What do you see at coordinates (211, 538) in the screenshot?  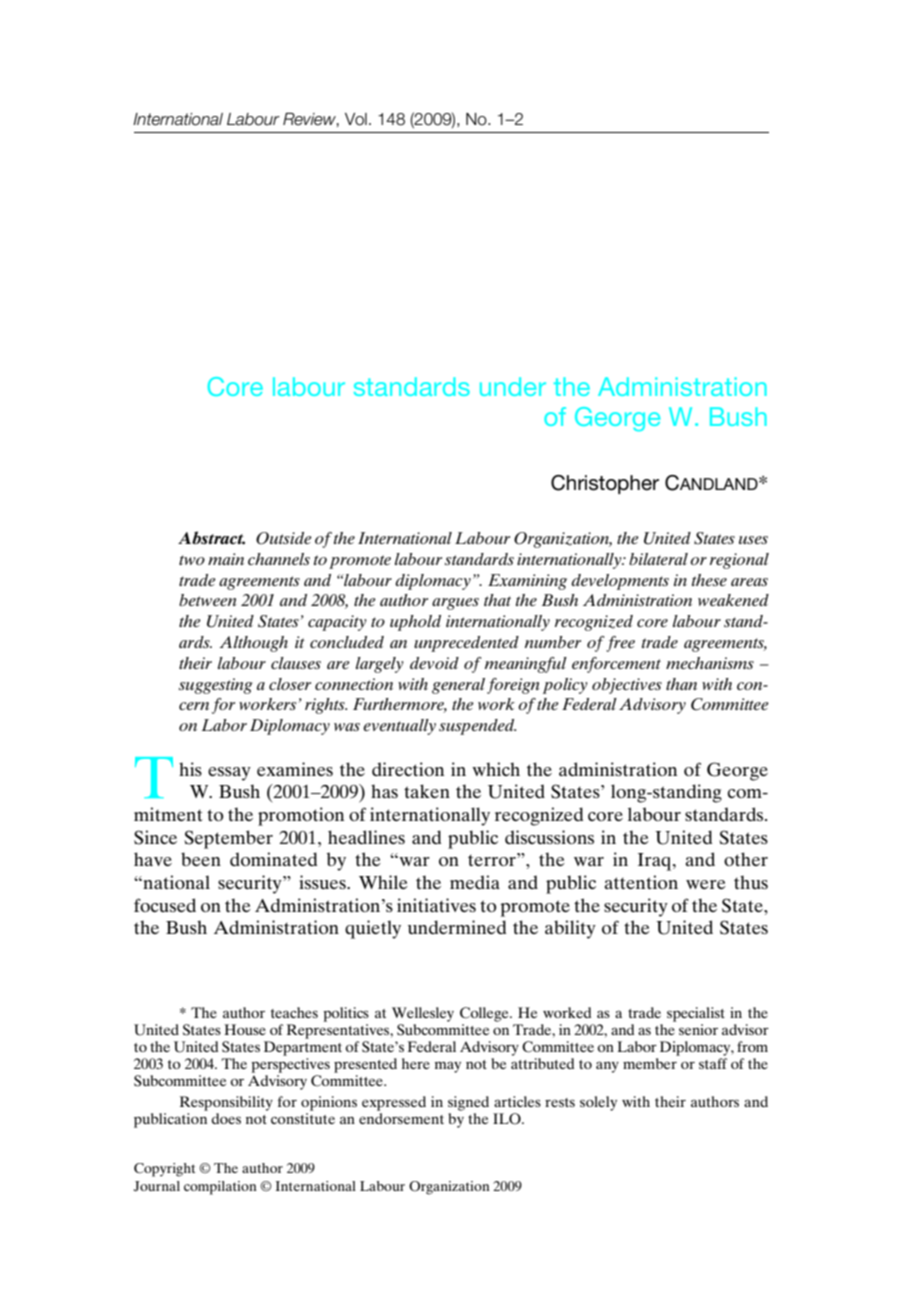 I see `Abstract` at bounding box center [211, 538].
